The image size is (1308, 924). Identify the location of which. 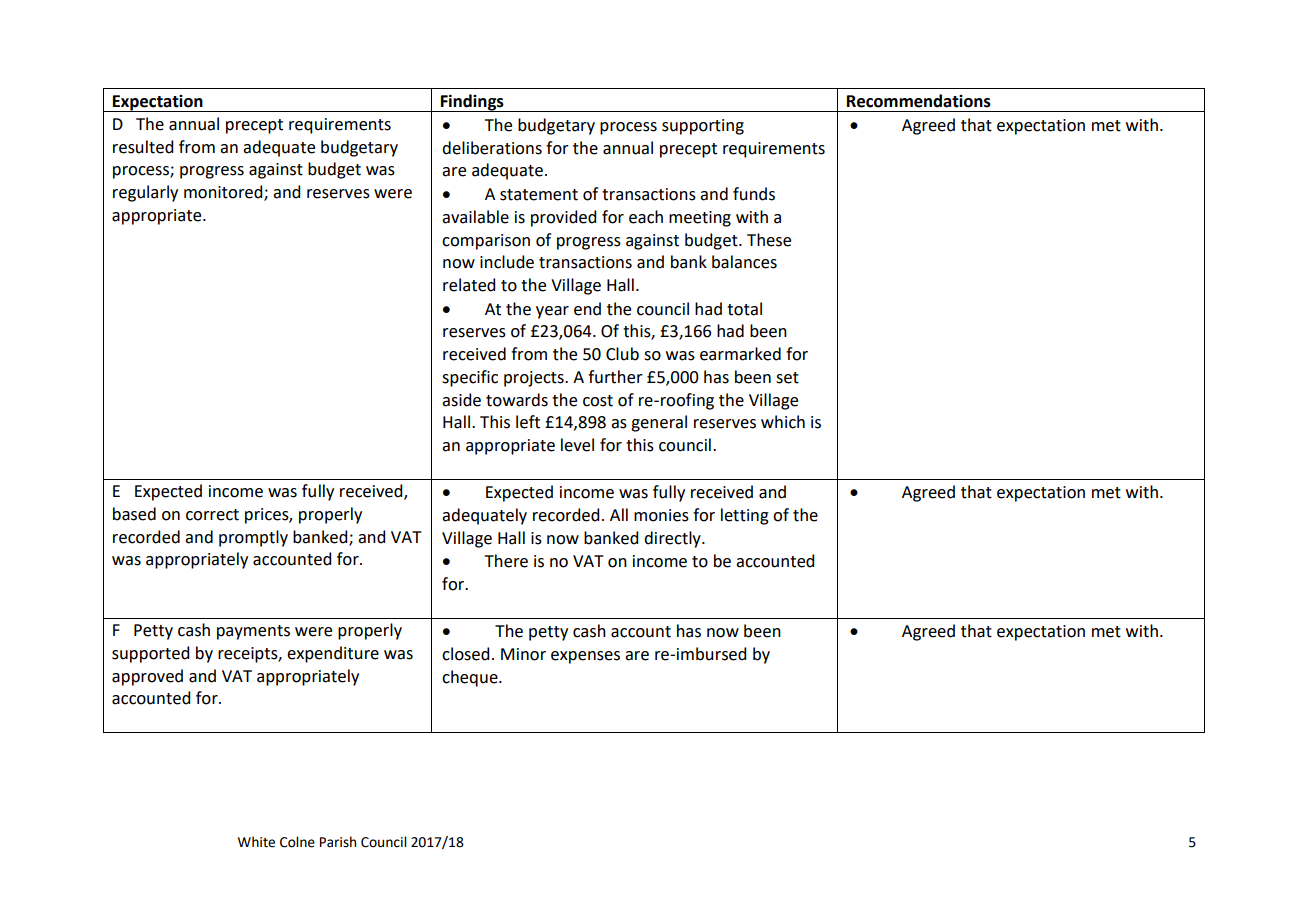
(783, 422).
